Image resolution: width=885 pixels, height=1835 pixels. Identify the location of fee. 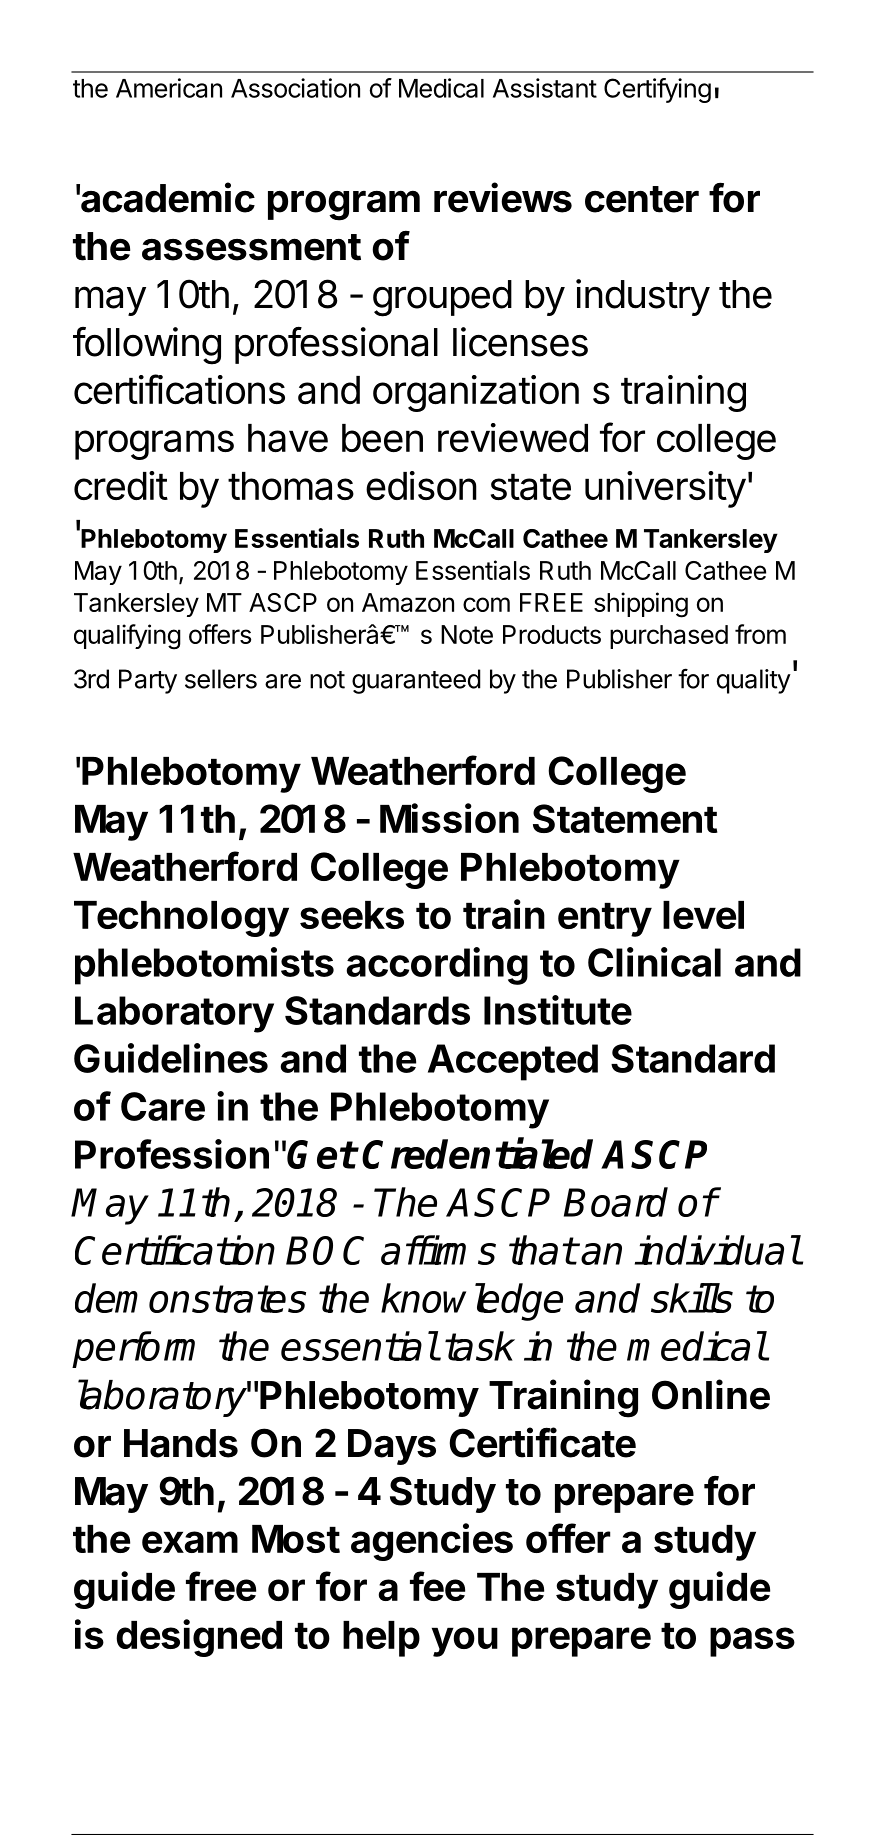
(437, 1586).
